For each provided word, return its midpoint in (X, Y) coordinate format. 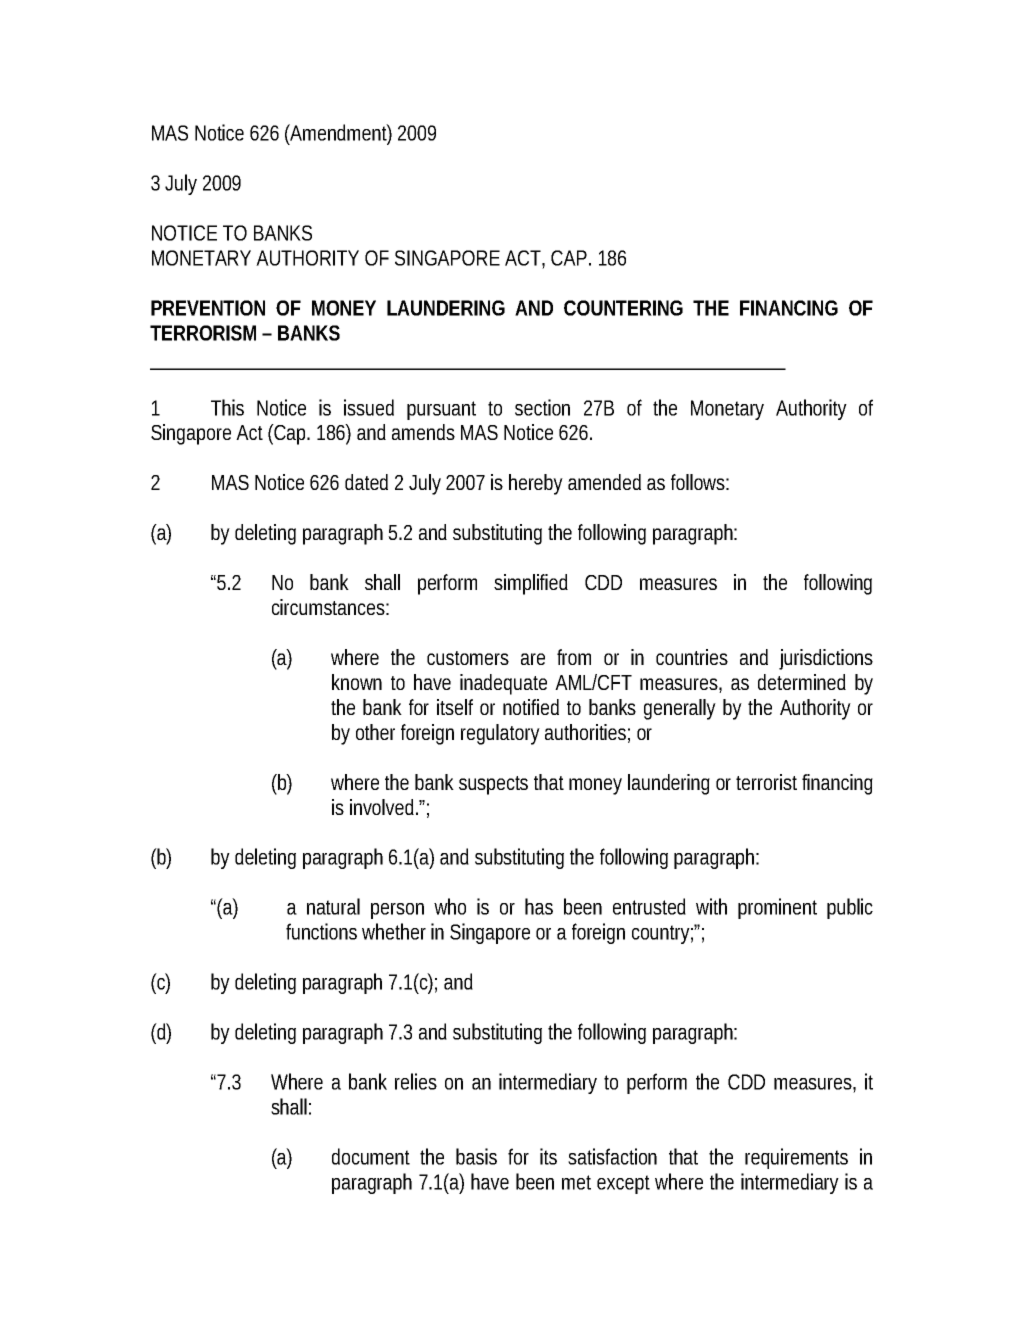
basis (476, 1156)
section (542, 407)
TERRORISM (207, 333)
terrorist (766, 782)
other (375, 732)
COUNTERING (623, 308)
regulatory (500, 734)
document (371, 1156)
